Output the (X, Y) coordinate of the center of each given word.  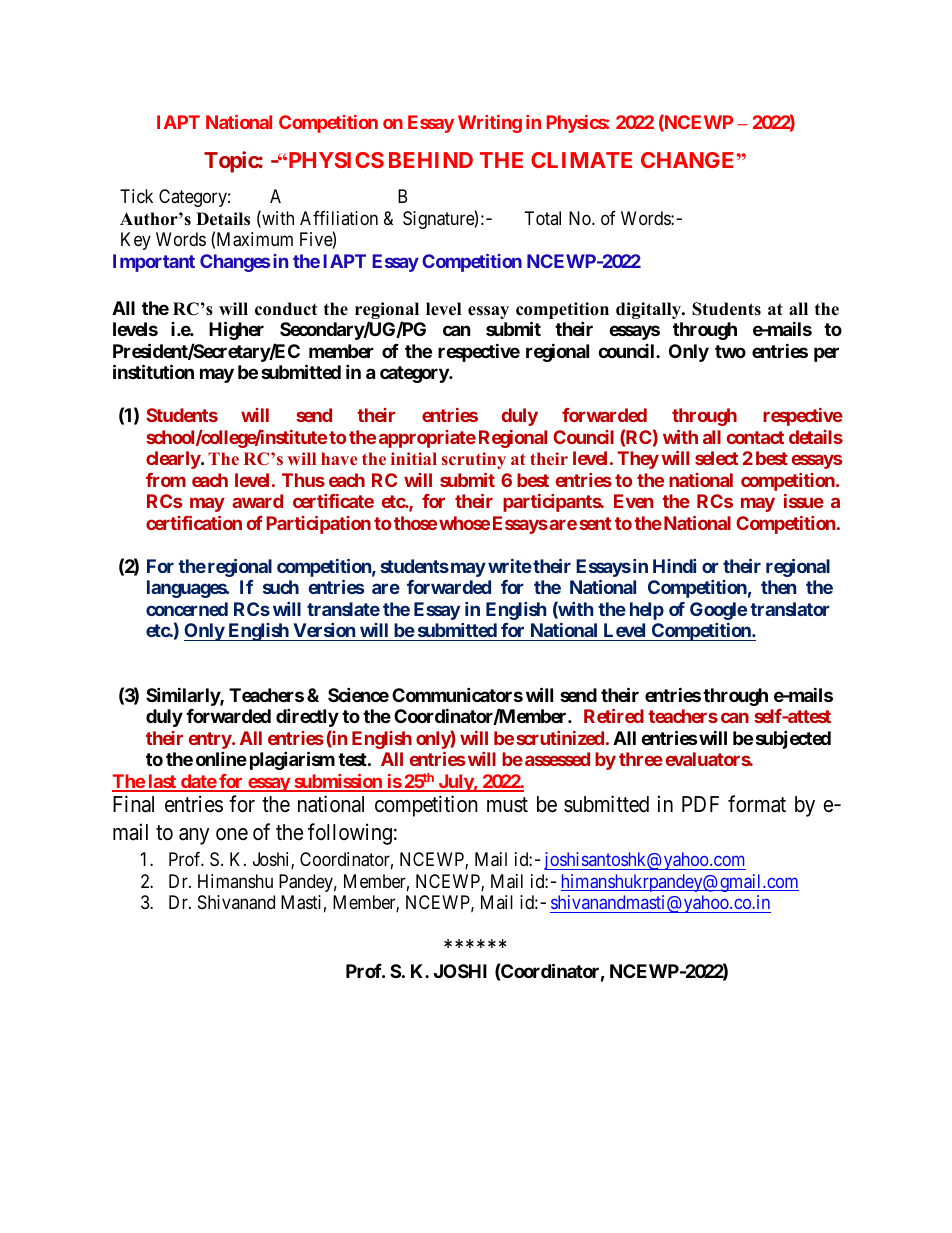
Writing (490, 124)
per (826, 354)
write (510, 566)
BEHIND (431, 160)
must (507, 805)
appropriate (427, 439)
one (232, 834)
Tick (136, 196)
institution (153, 371)
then (778, 587)
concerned (187, 609)
